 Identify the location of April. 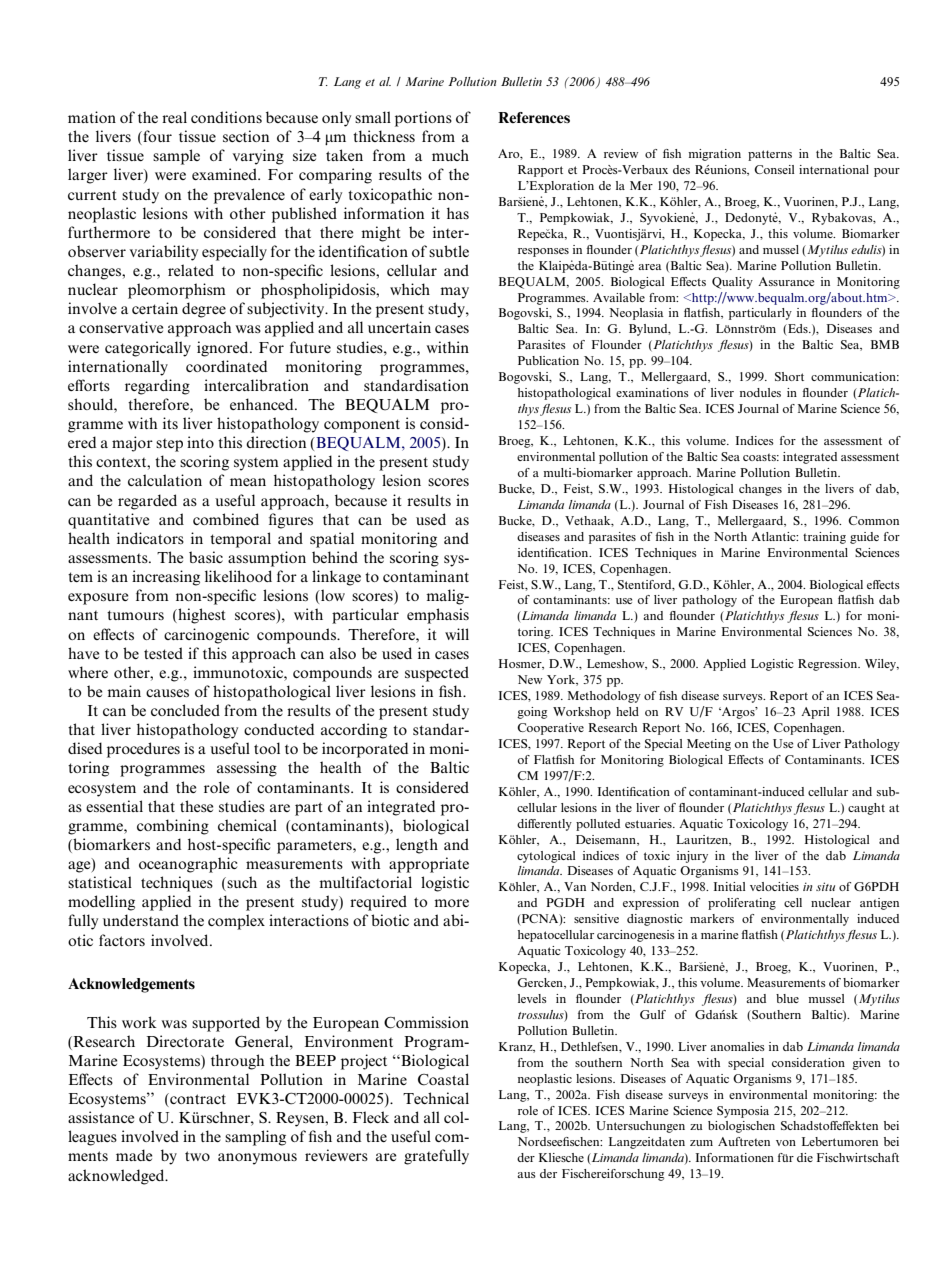
(815, 713).
